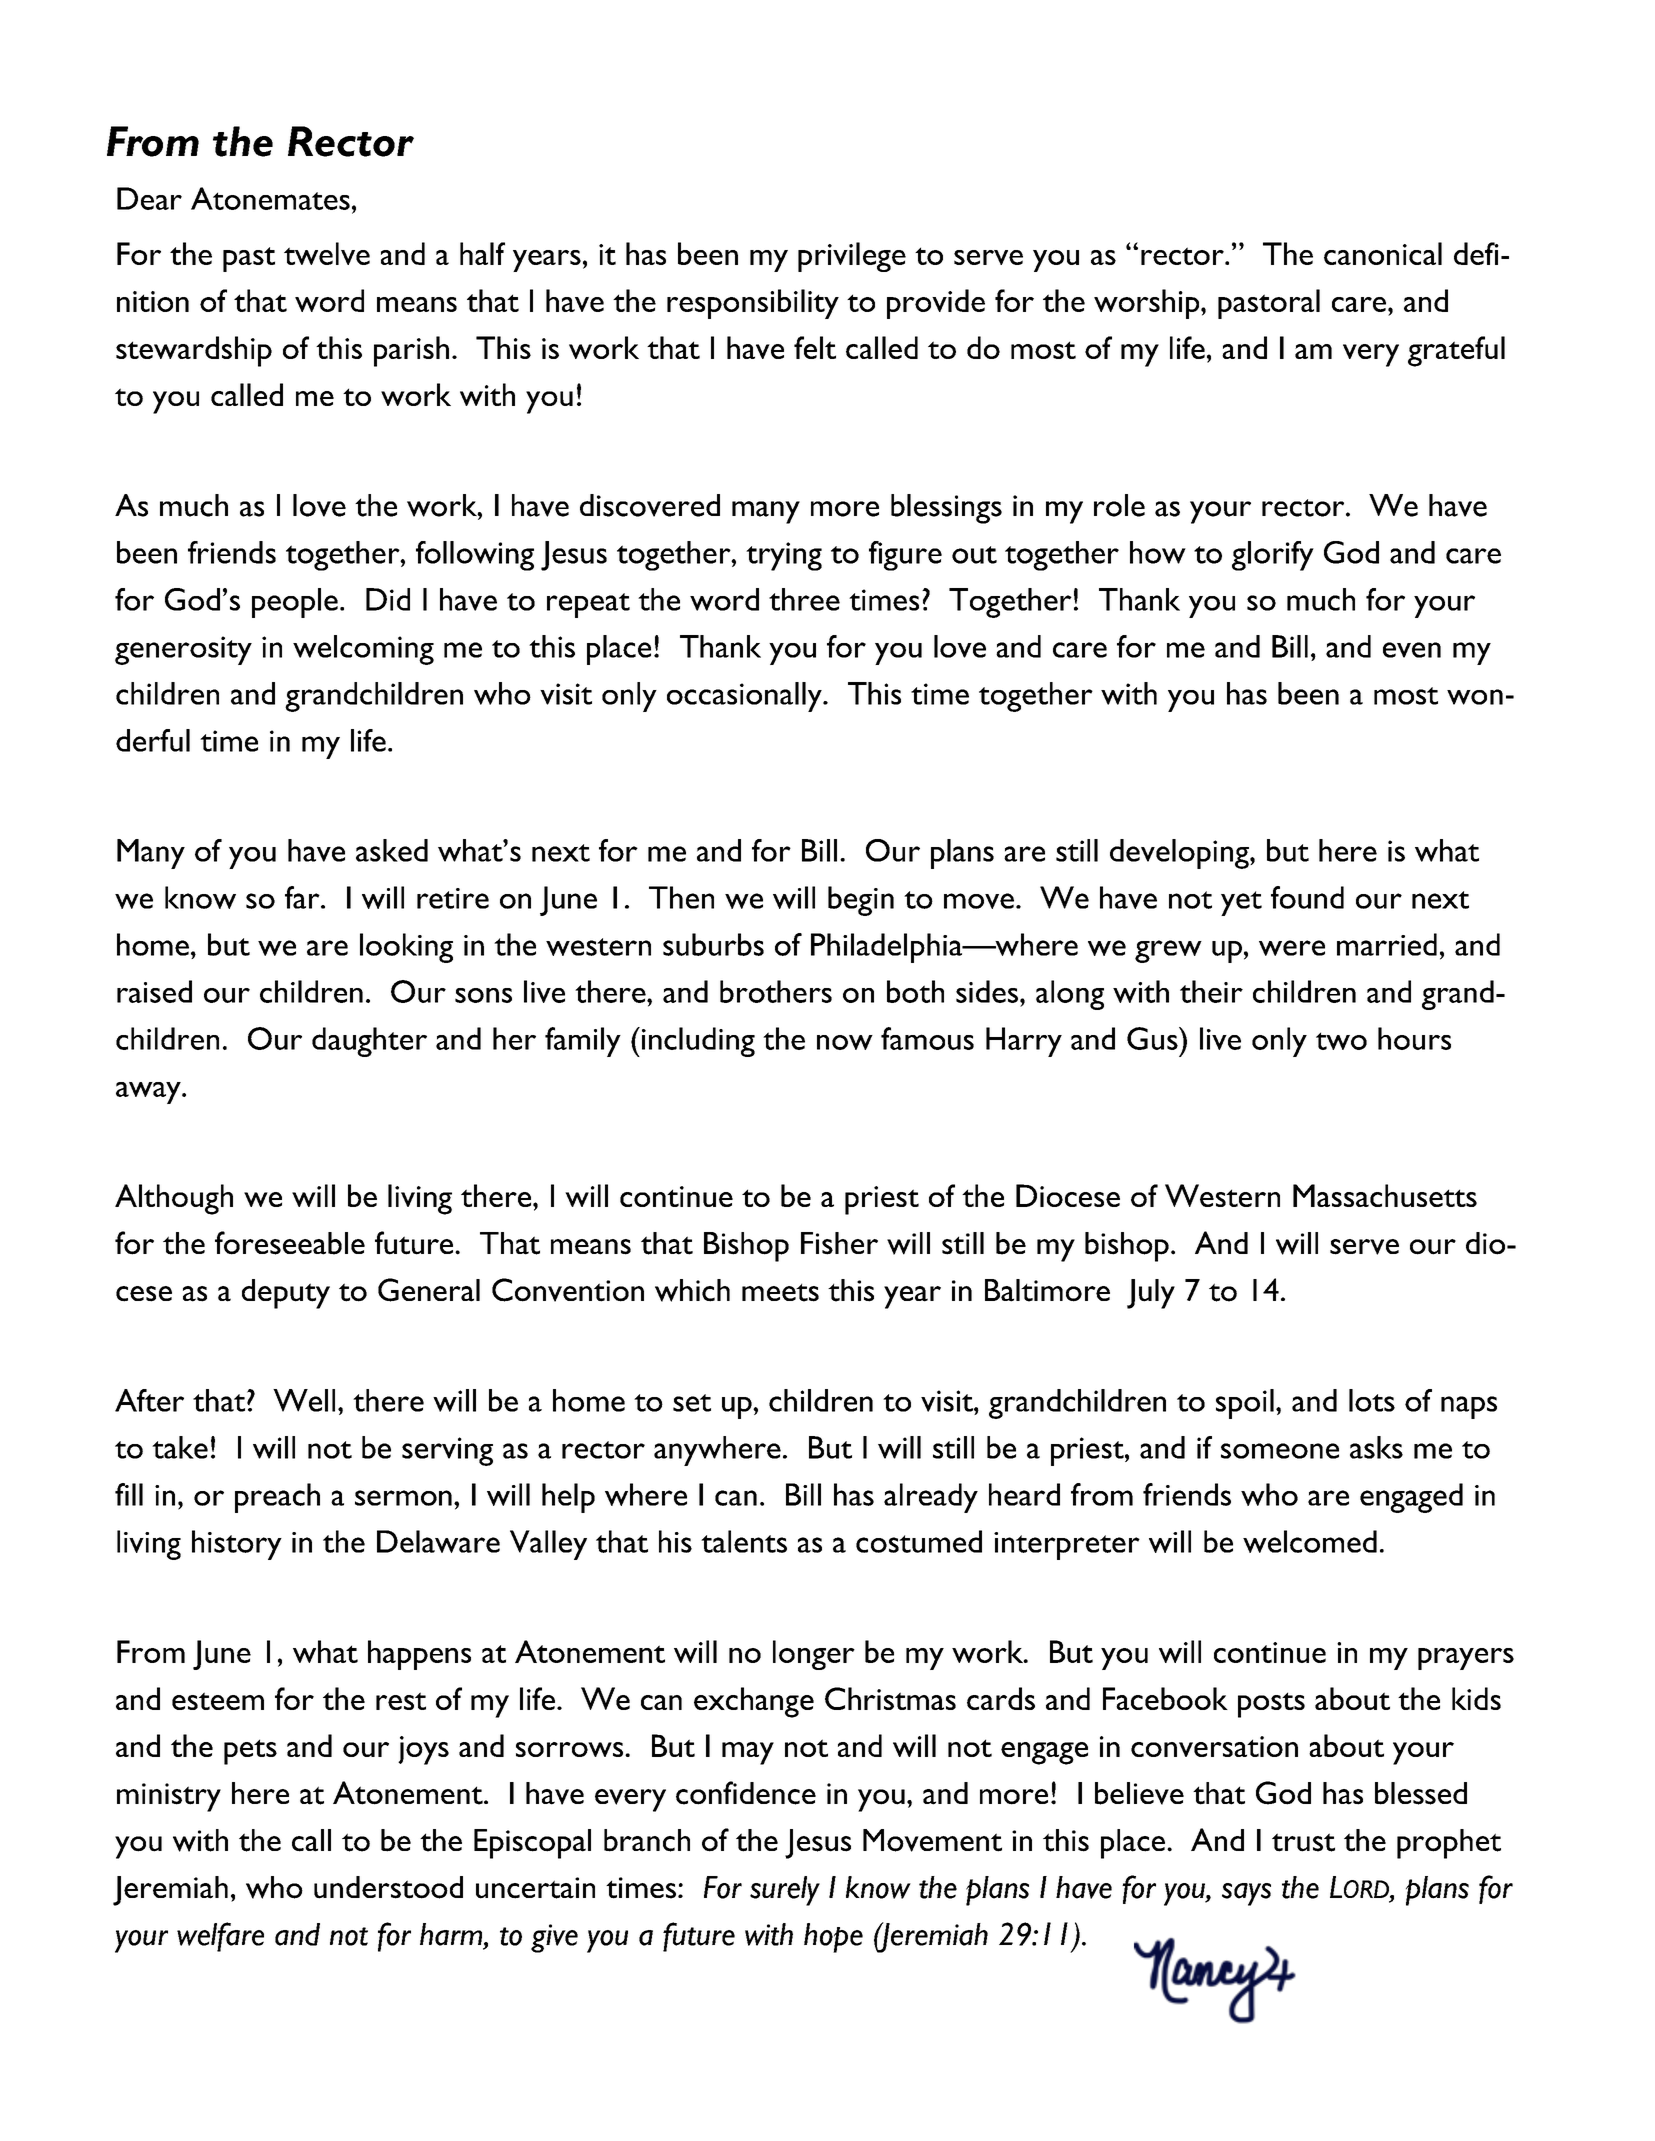  I want to click on begin, so click(861, 901).
